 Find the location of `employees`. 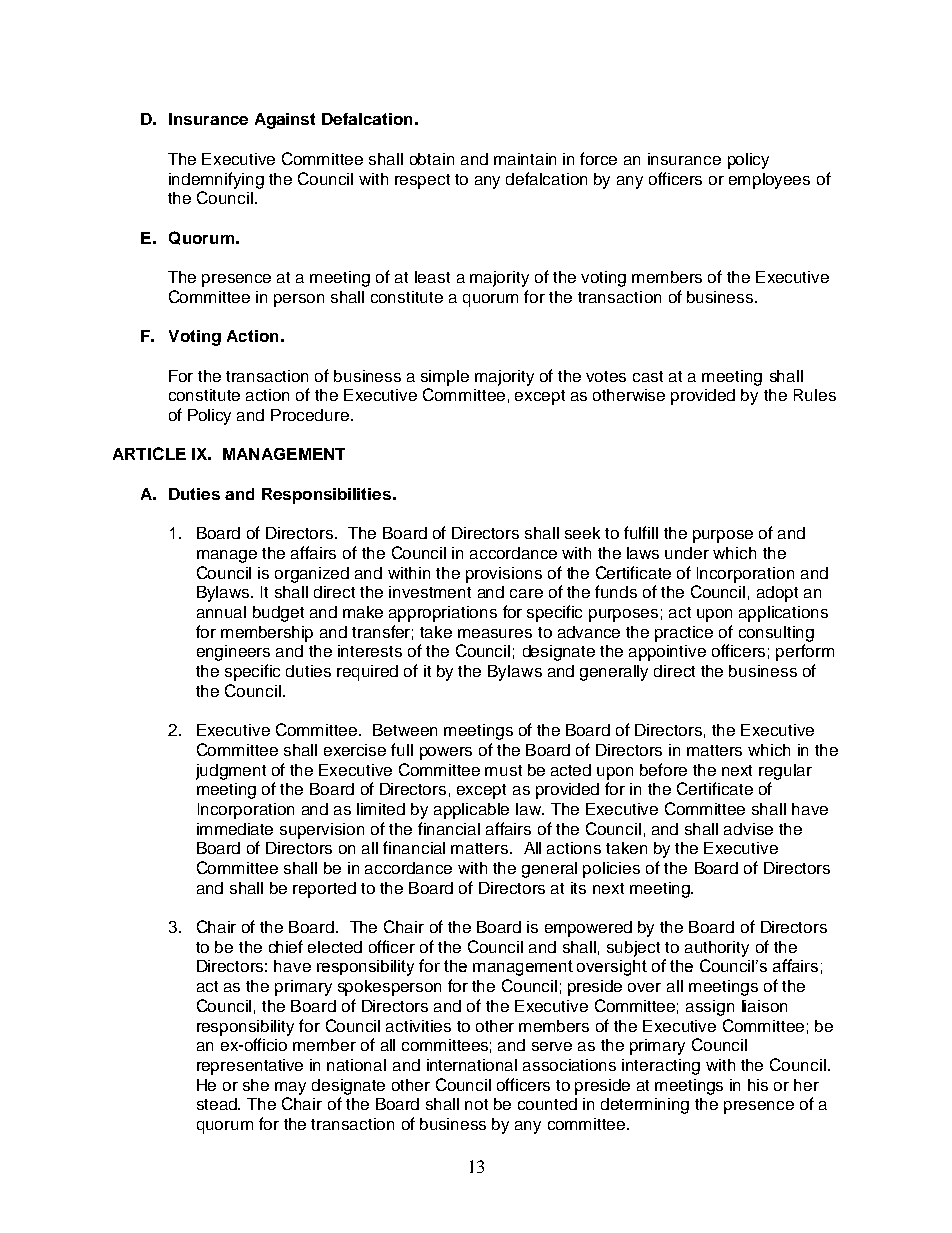

employees is located at coordinates (769, 181).
